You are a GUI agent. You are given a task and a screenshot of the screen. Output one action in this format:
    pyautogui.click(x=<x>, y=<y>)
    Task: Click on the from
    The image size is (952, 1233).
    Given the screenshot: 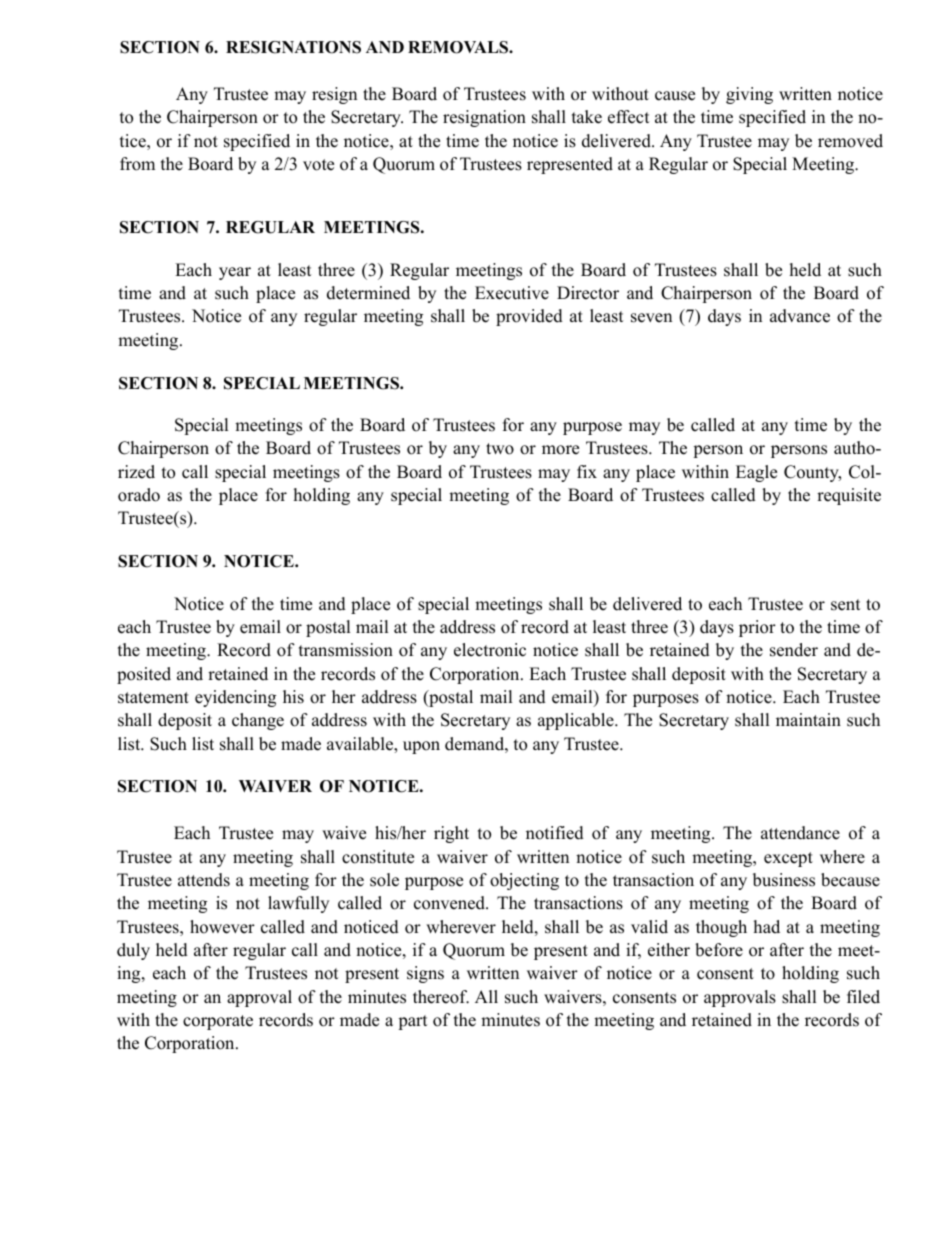 What is the action you would take?
    pyautogui.click(x=137, y=164)
